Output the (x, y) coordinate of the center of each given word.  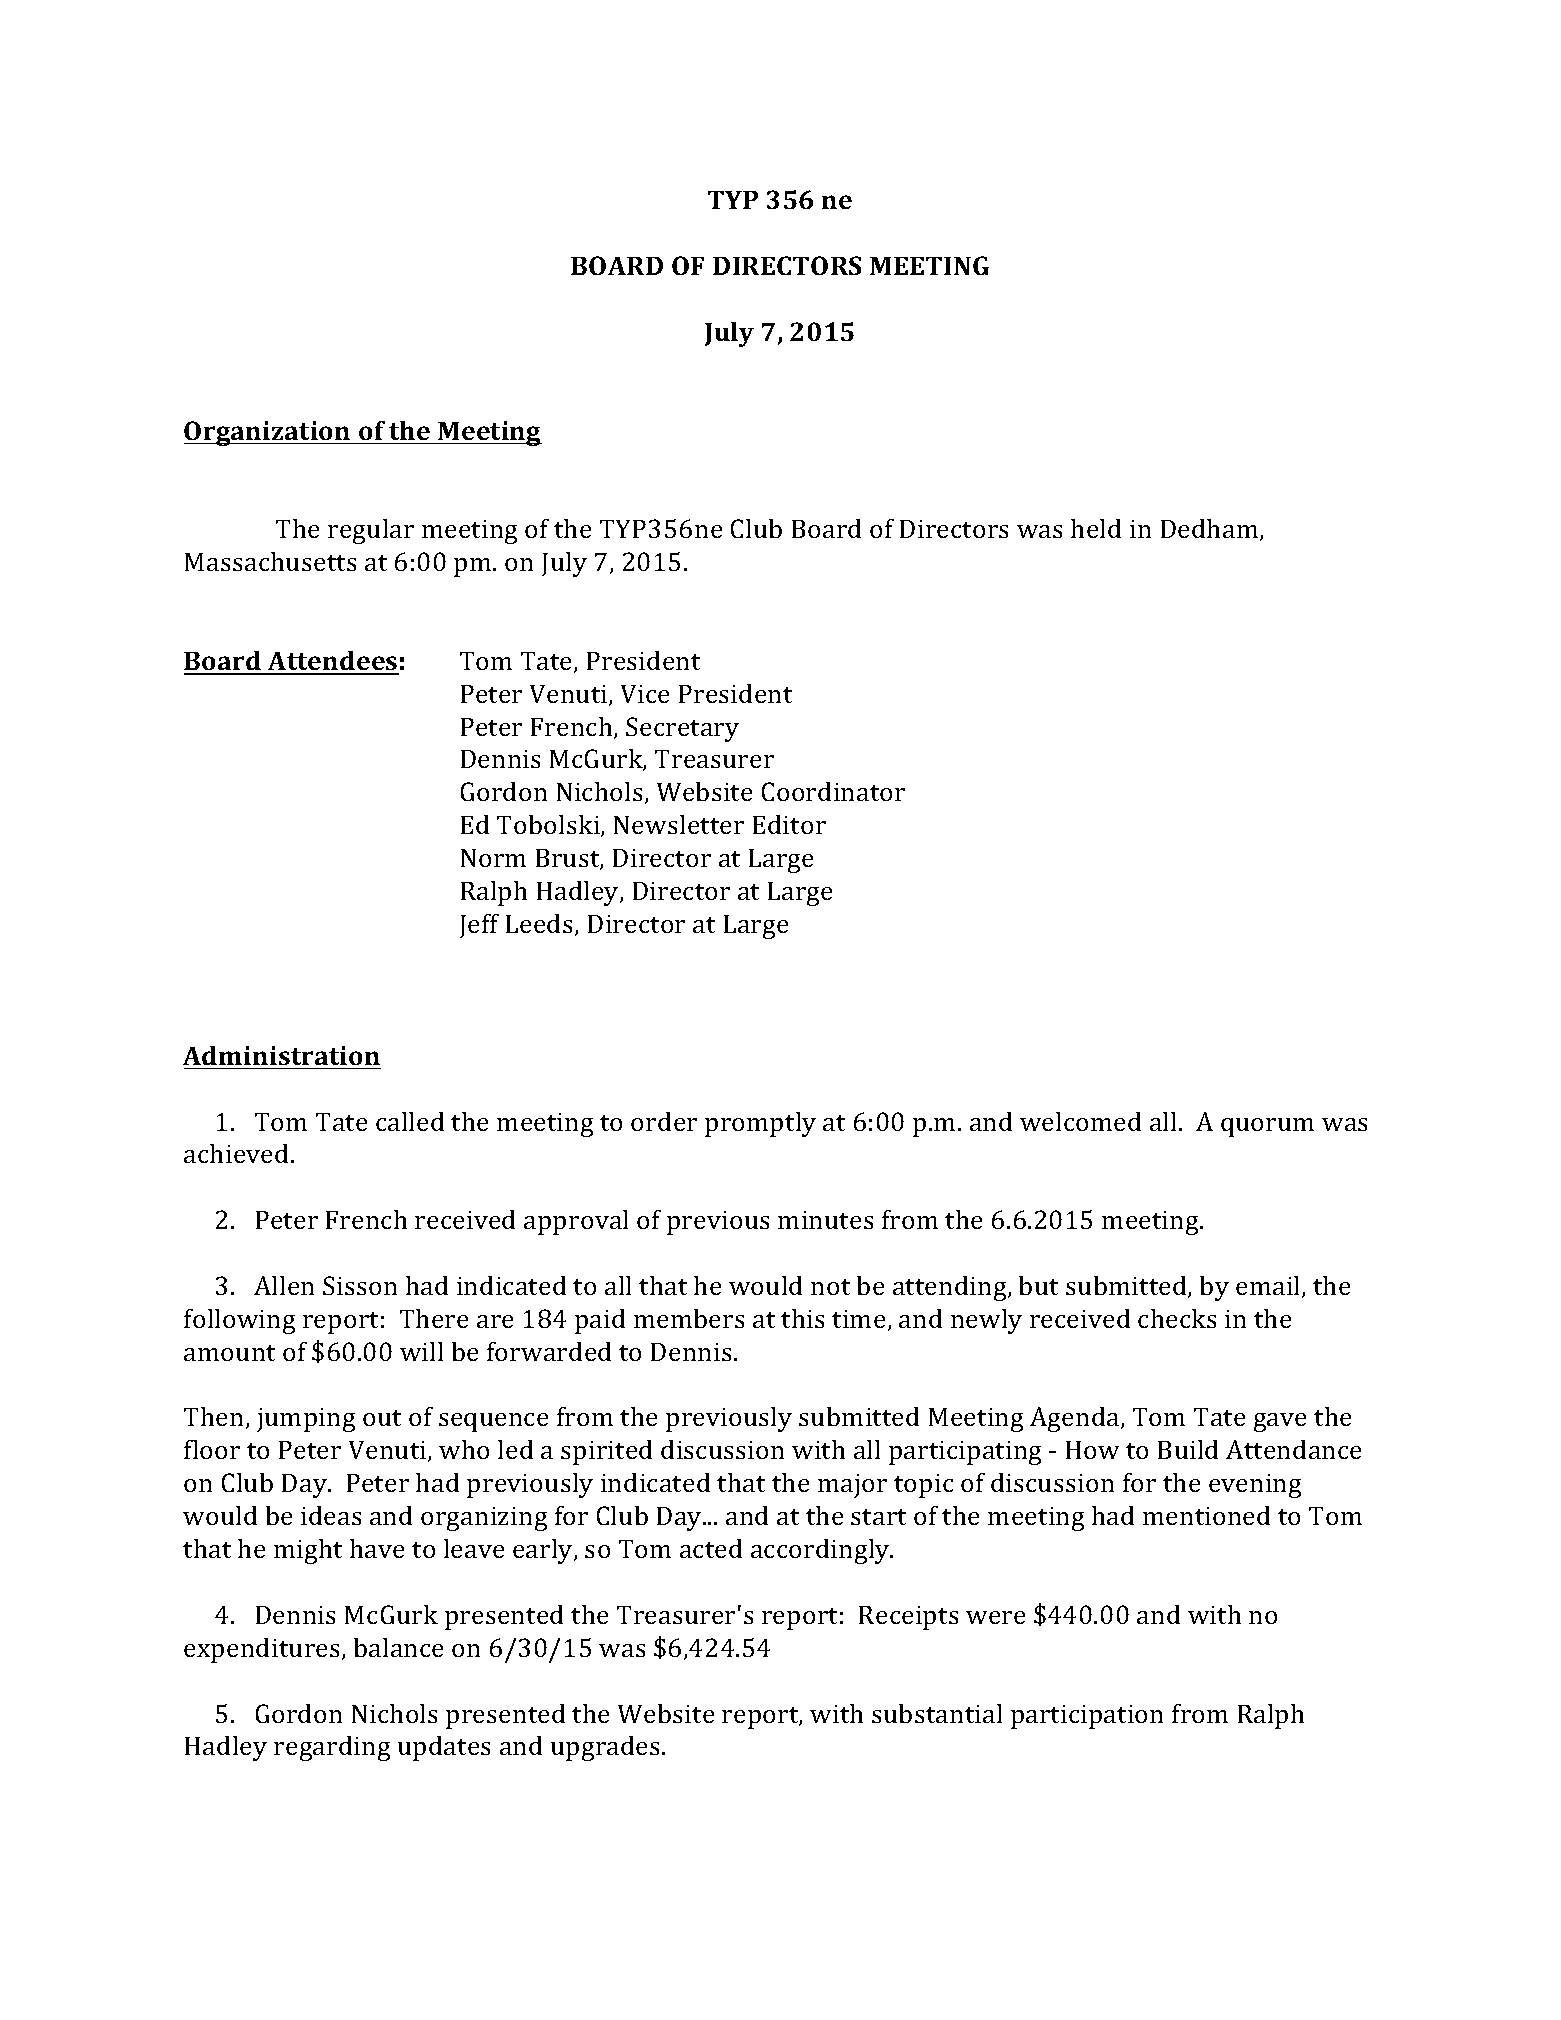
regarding (332, 1748)
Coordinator (833, 791)
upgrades (607, 1748)
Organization (268, 433)
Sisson (360, 1285)
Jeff (479, 926)
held (1096, 528)
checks (1177, 1318)
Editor (789, 824)
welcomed (1080, 1121)
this (802, 1318)
